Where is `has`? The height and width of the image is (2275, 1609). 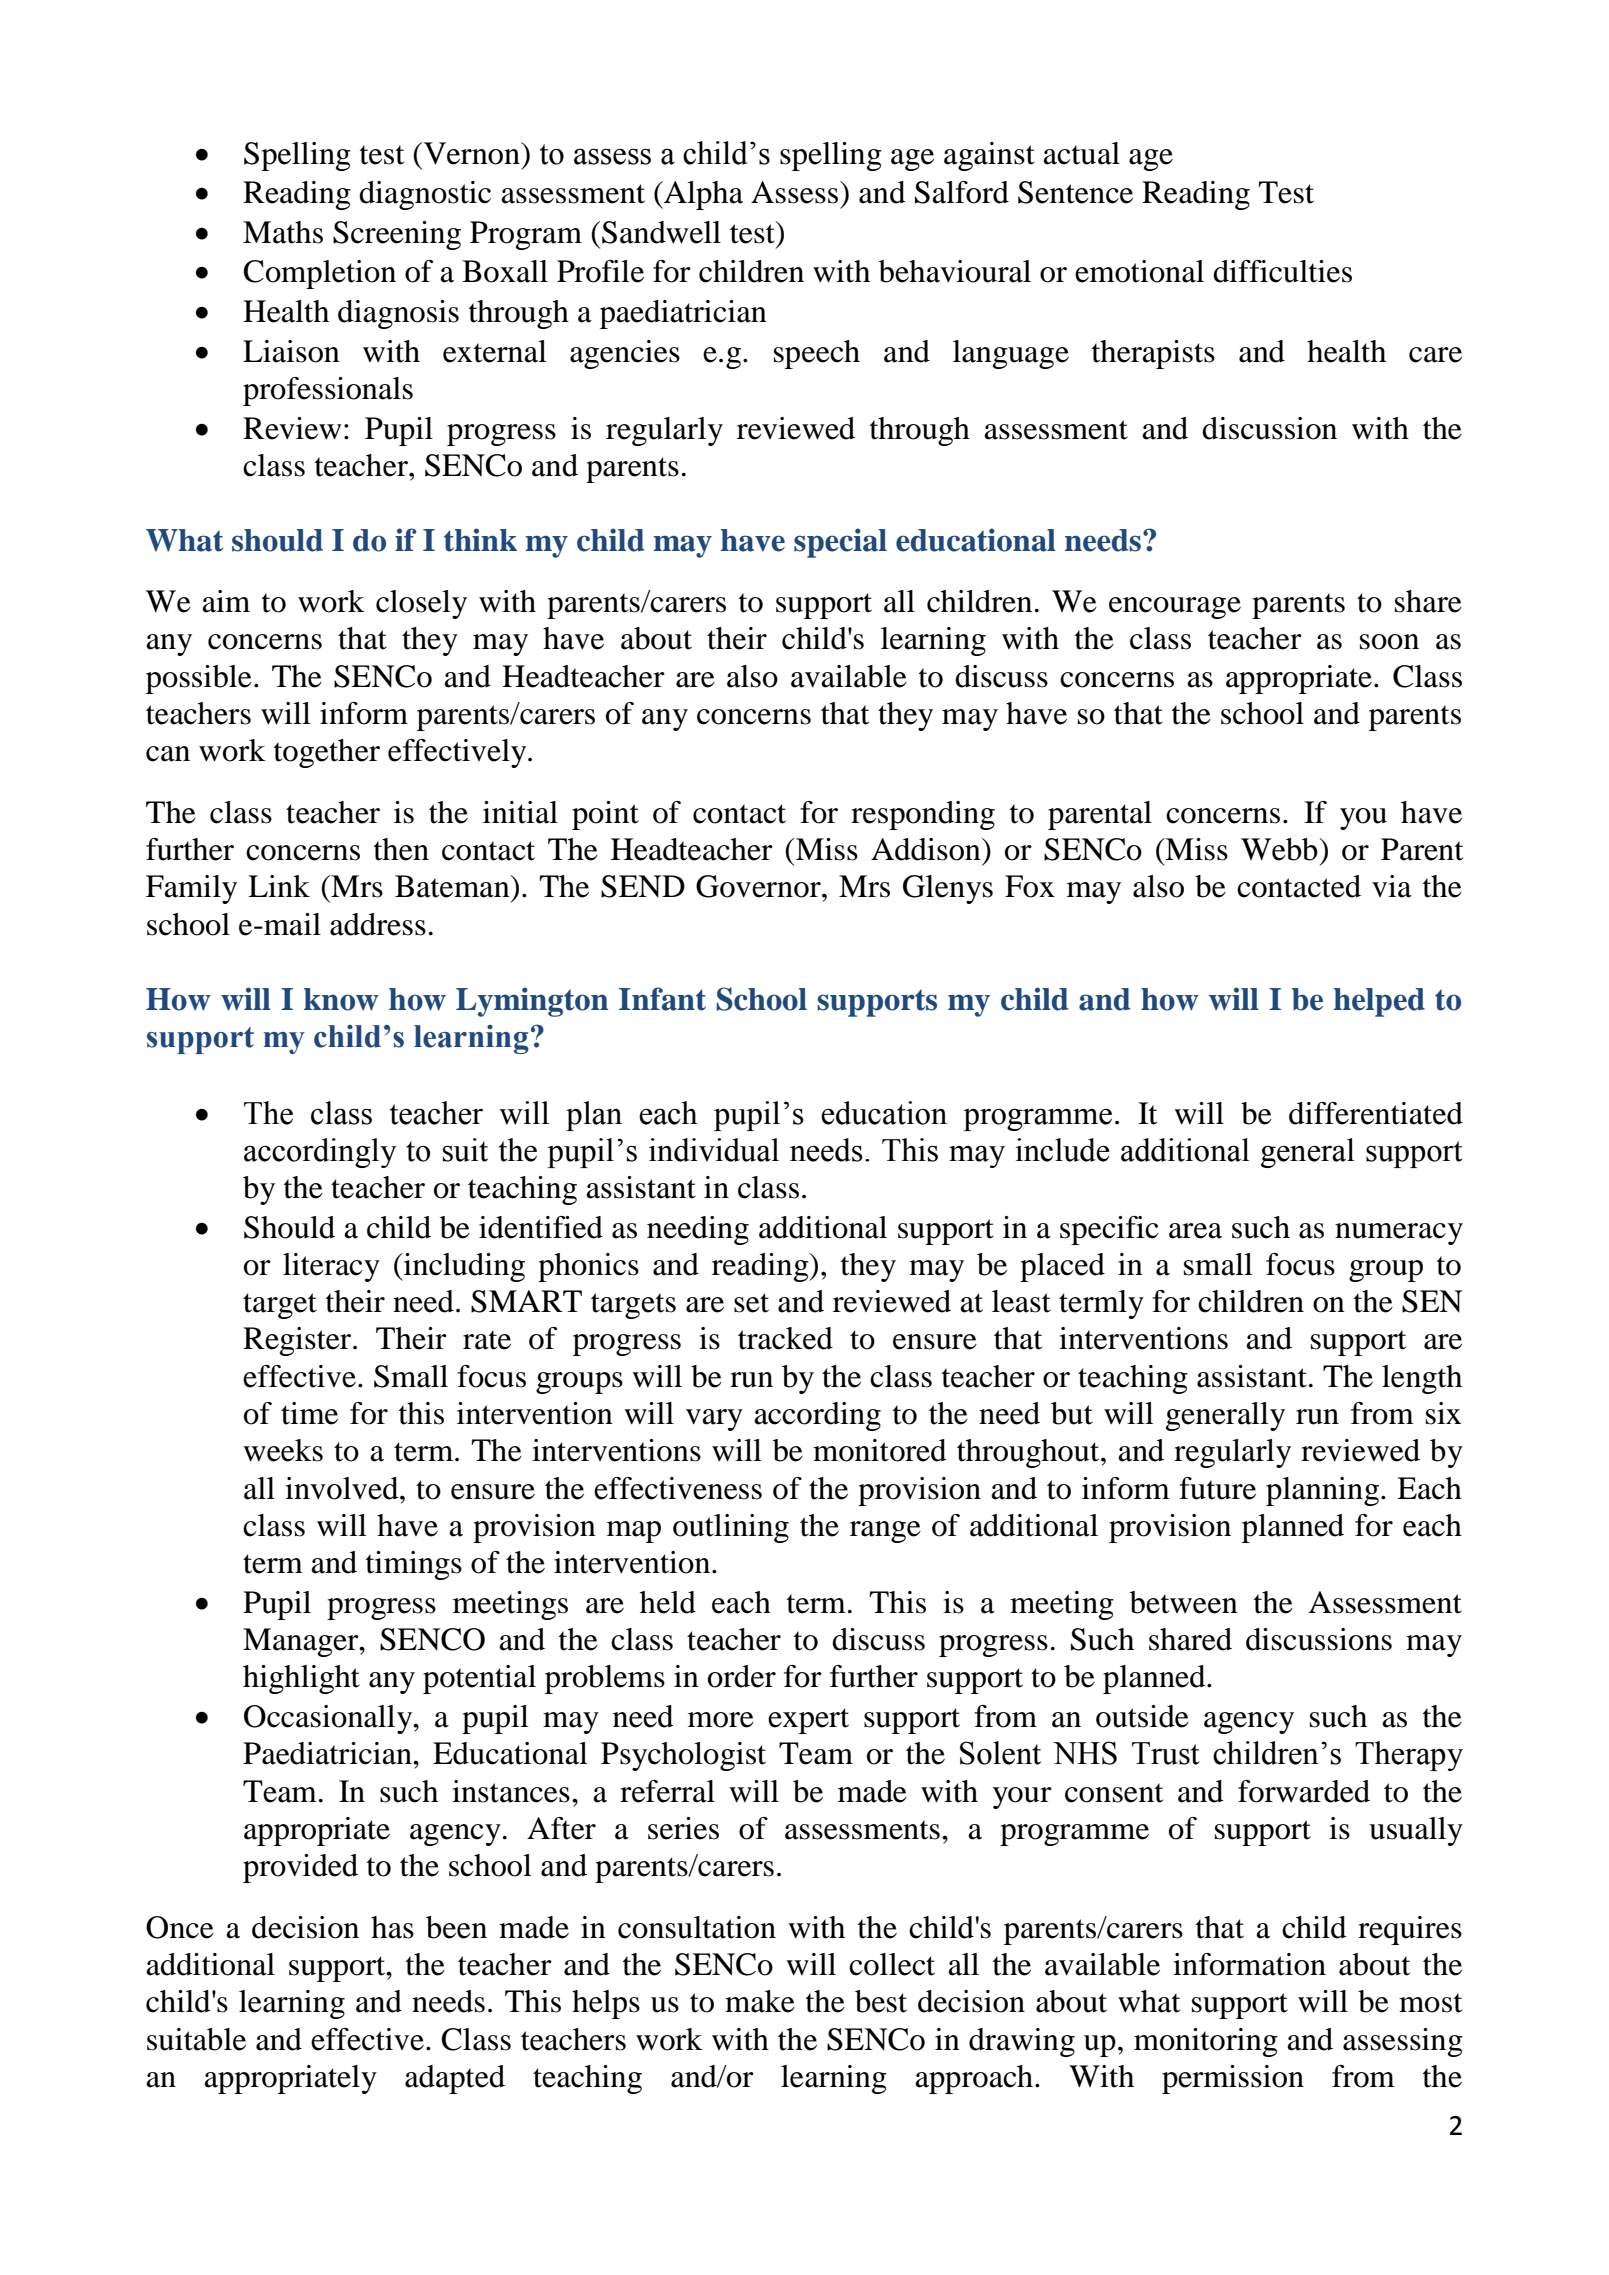 has is located at coordinates (392, 1927).
